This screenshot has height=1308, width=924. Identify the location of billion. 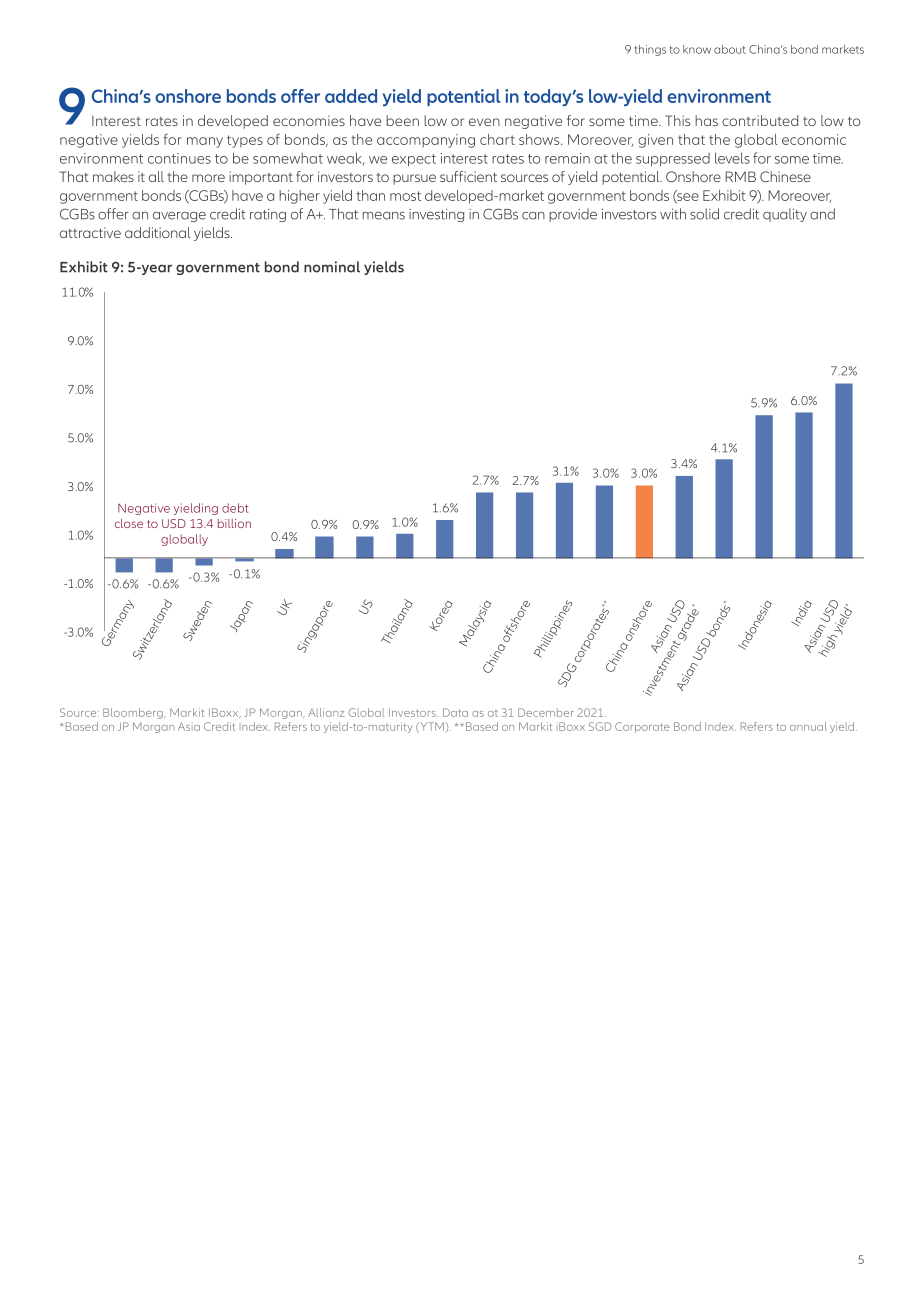
(234, 523).
